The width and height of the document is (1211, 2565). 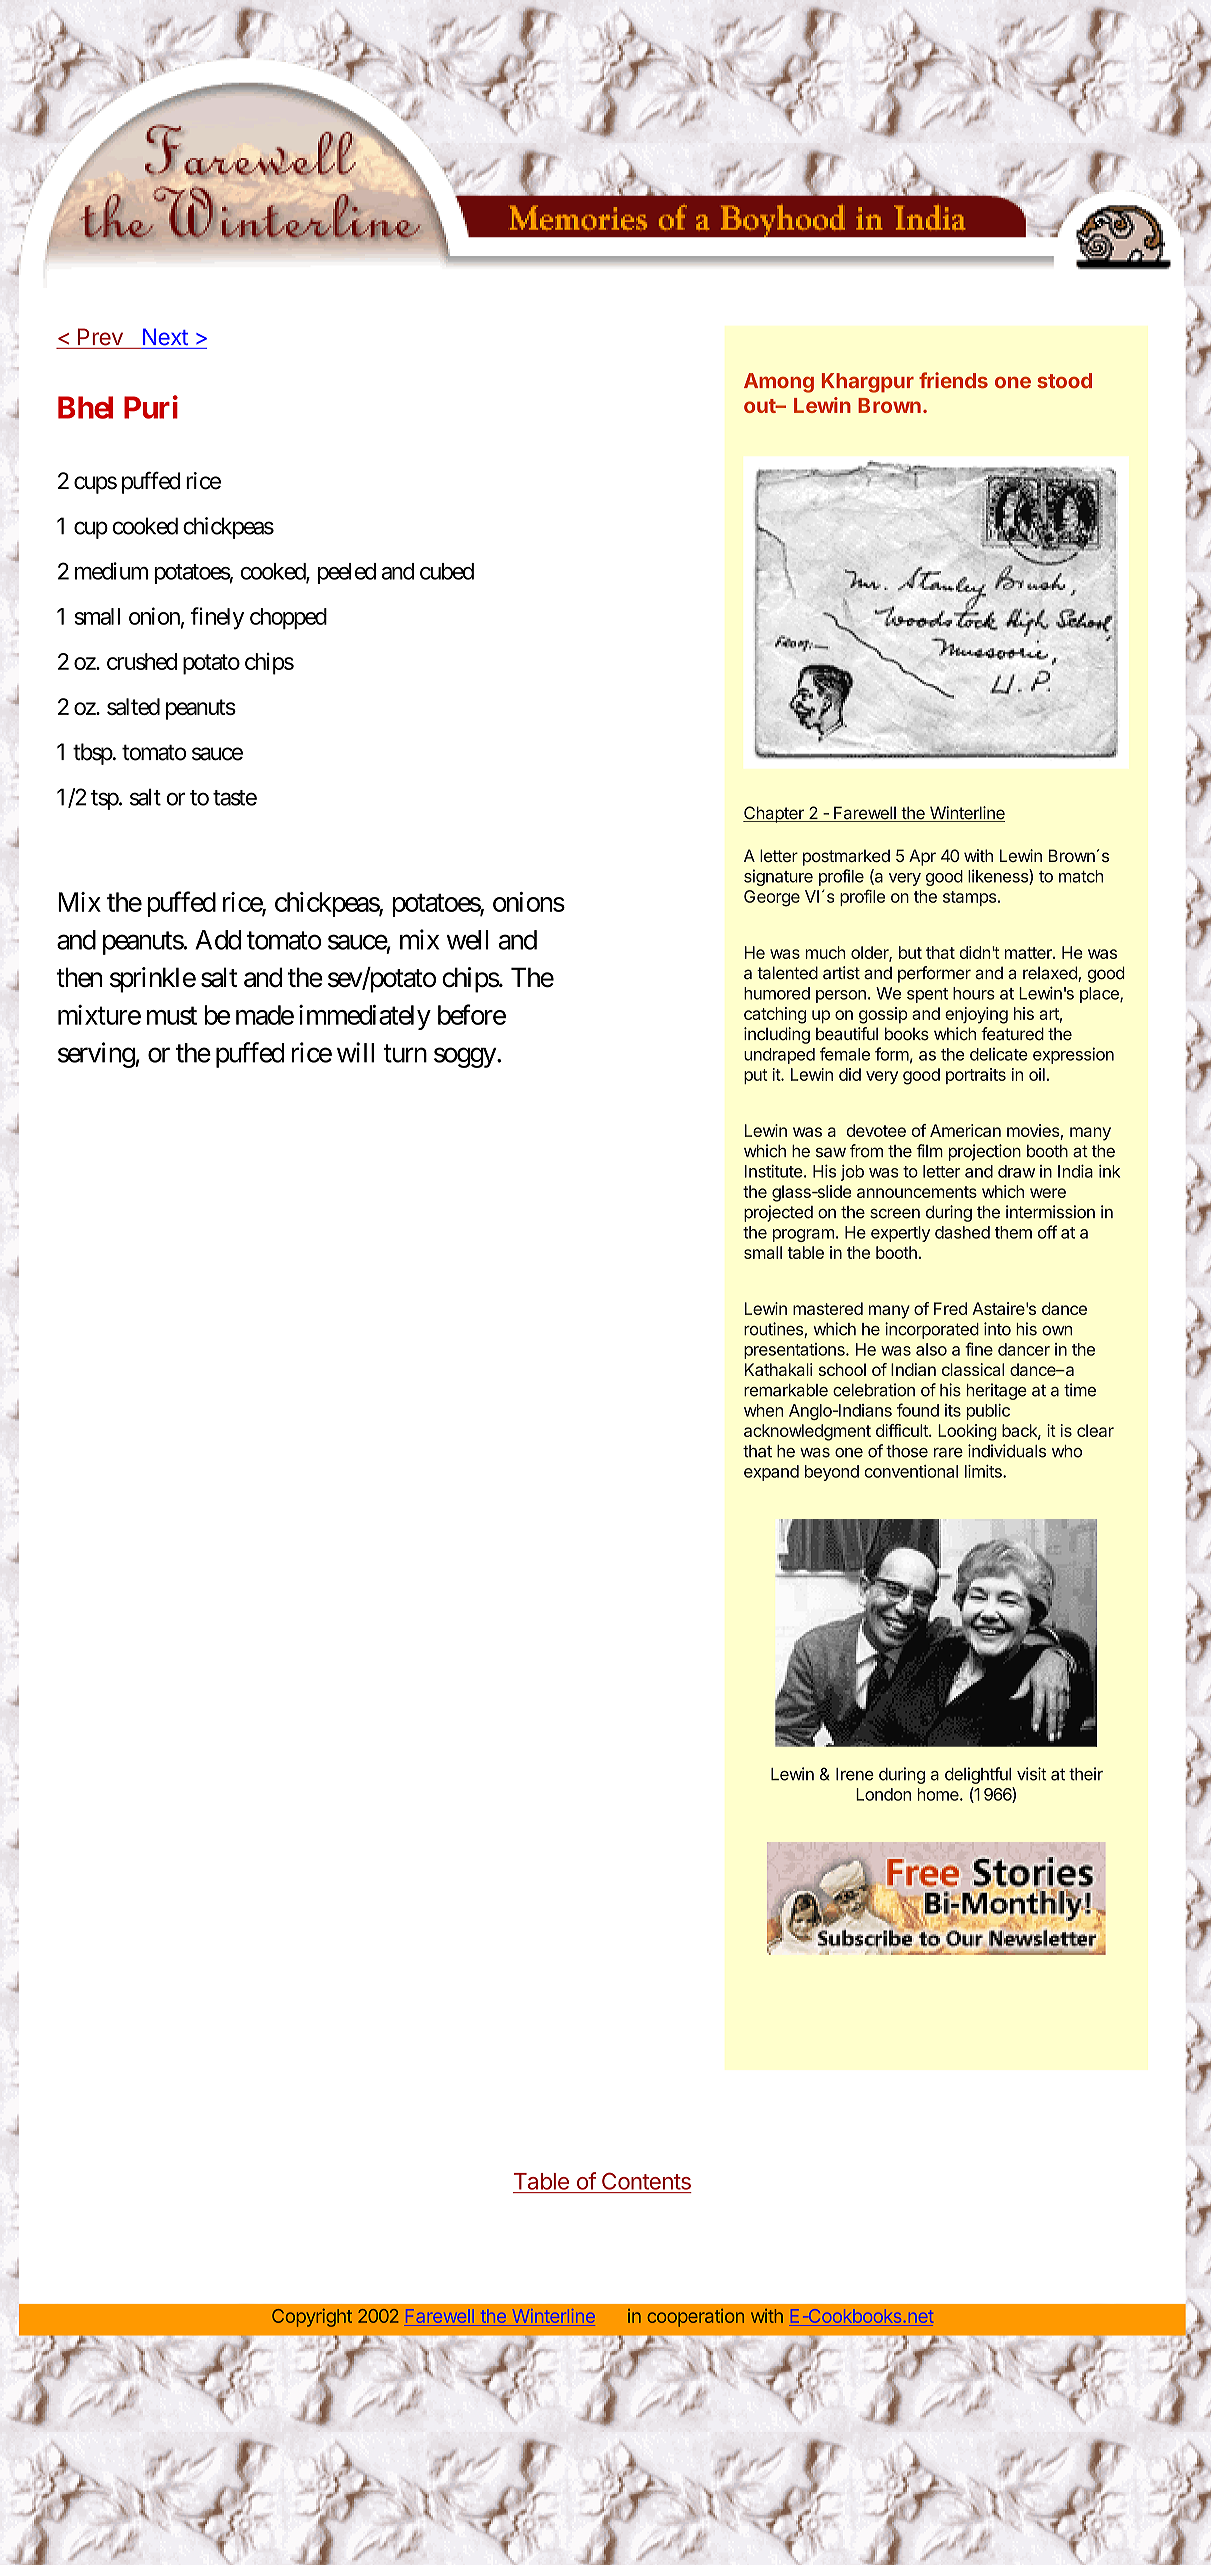 What do you see at coordinates (151, 407) in the document?
I see `Puri` at bounding box center [151, 407].
